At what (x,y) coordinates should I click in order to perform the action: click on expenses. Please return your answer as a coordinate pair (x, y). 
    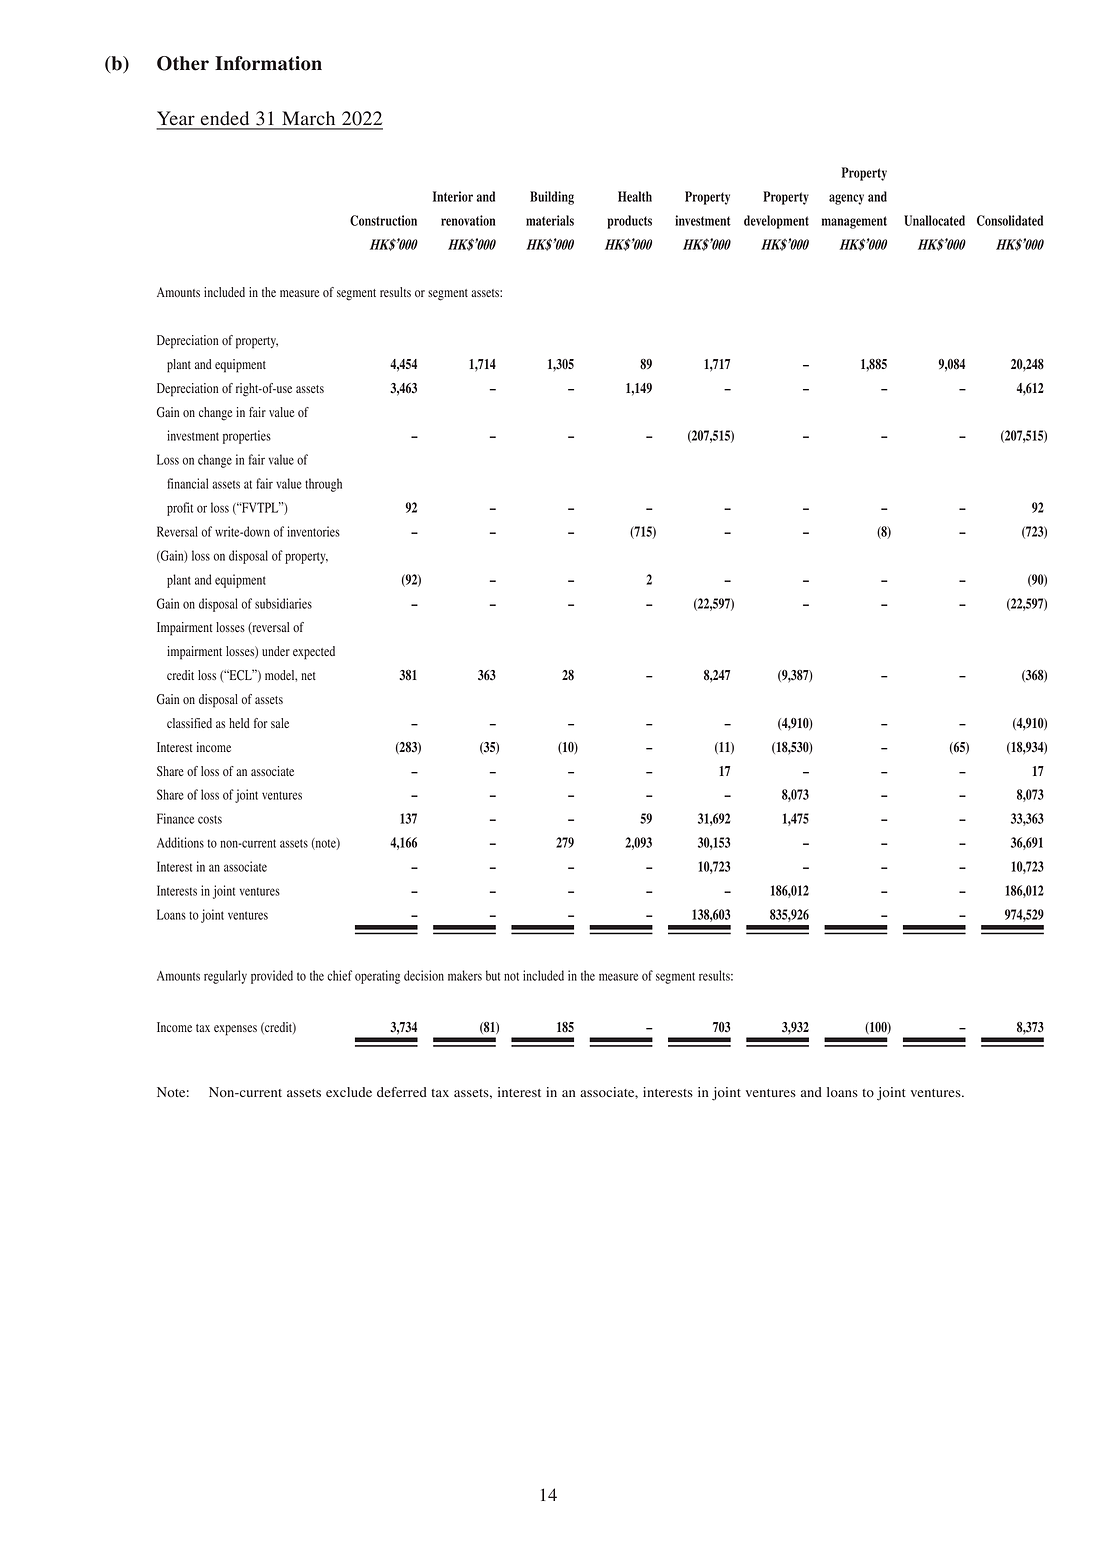
    Looking at the image, I should click on (235, 1030).
